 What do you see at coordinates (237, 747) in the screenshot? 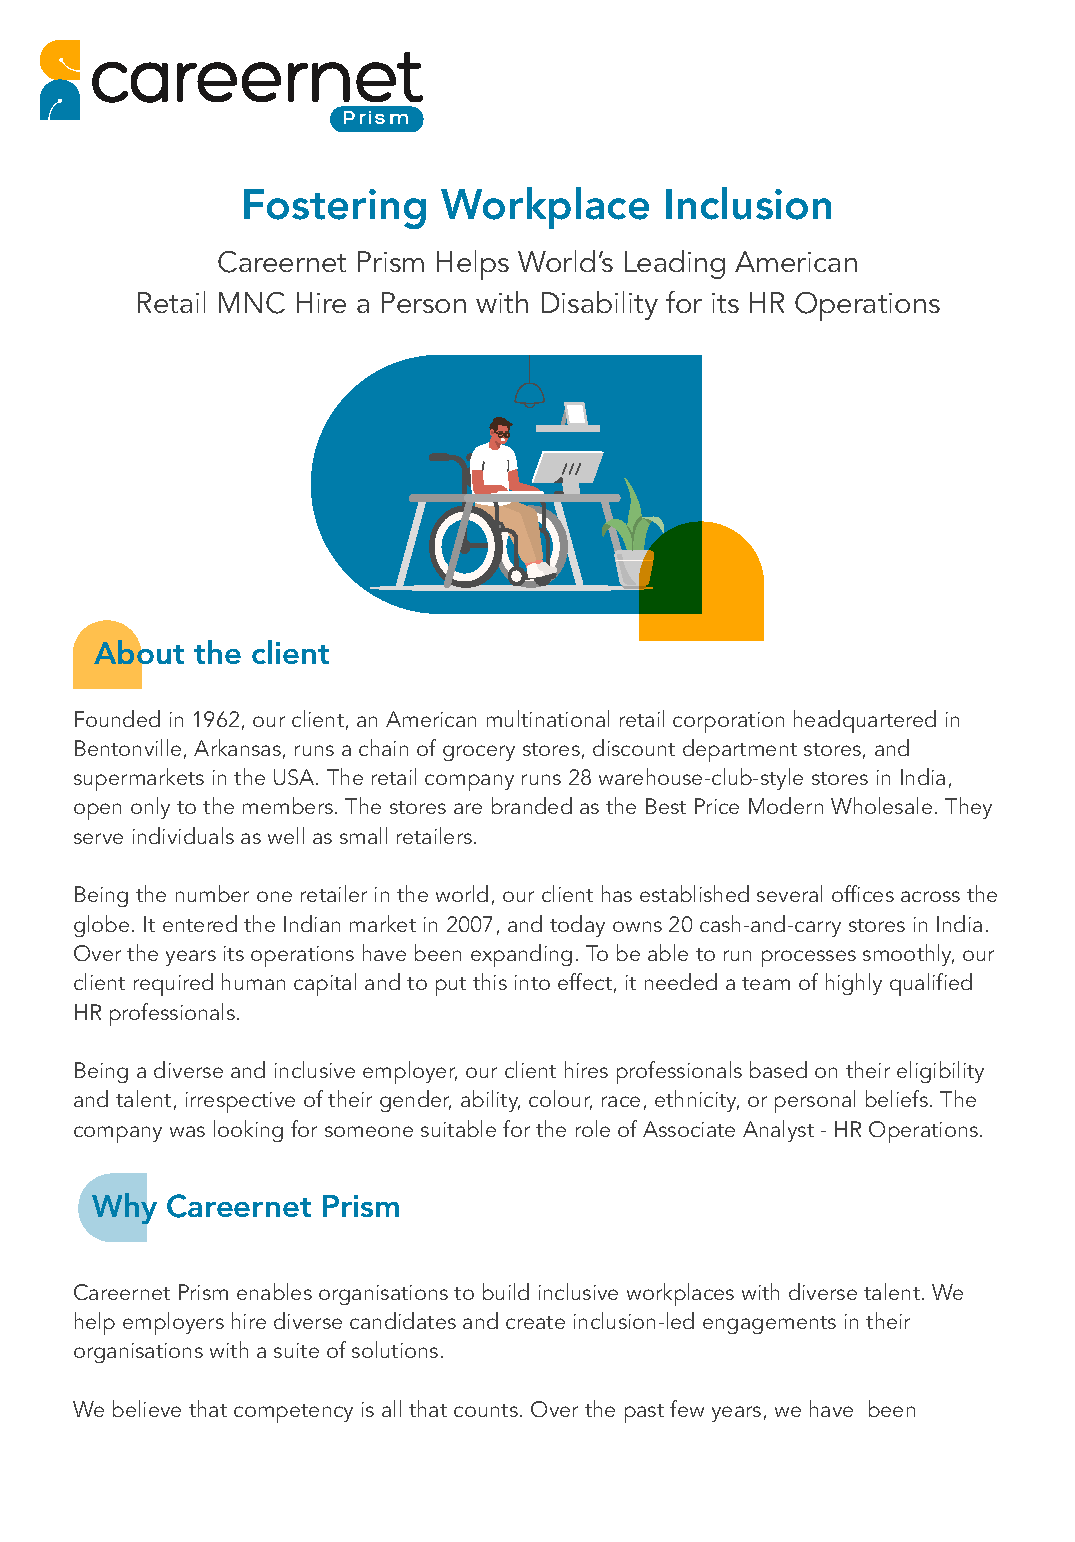
I see `Arkansas` at bounding box center [237, 747].
